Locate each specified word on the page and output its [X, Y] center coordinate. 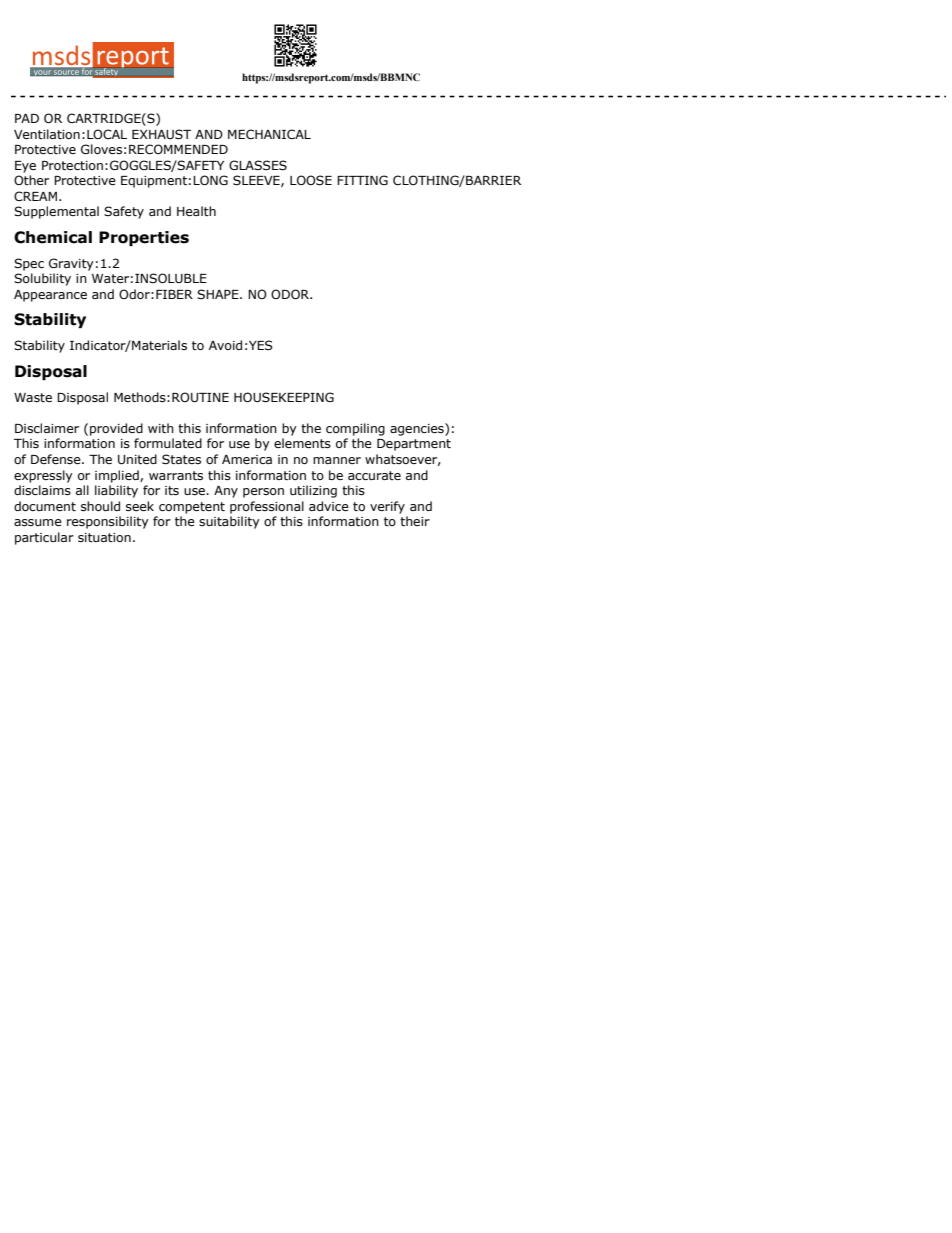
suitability [229, 522]
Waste [33, 397]
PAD [27, 118]
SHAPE [219, 294]
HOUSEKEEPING [284, 397]
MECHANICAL [269, 134]
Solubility [42, 279]
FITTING [362, 180]
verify [387, 507]
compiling [355, 429]
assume [38, 522]
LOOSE [311, 180]
